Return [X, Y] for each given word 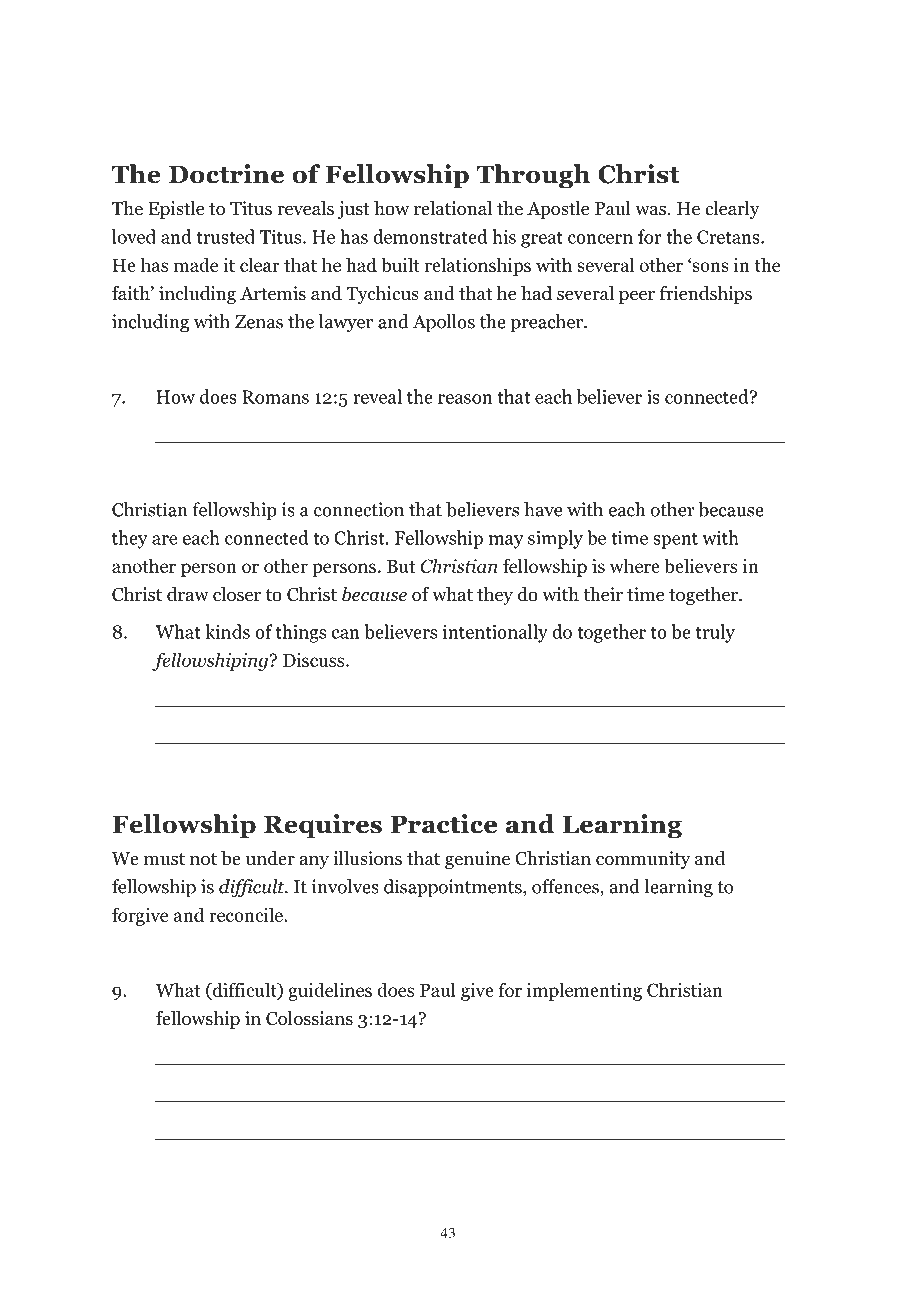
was [650, 210]
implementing [584, 991]
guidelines [330, 991]
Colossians [309, 1018]
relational [453, 208]
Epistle [176, 210]
